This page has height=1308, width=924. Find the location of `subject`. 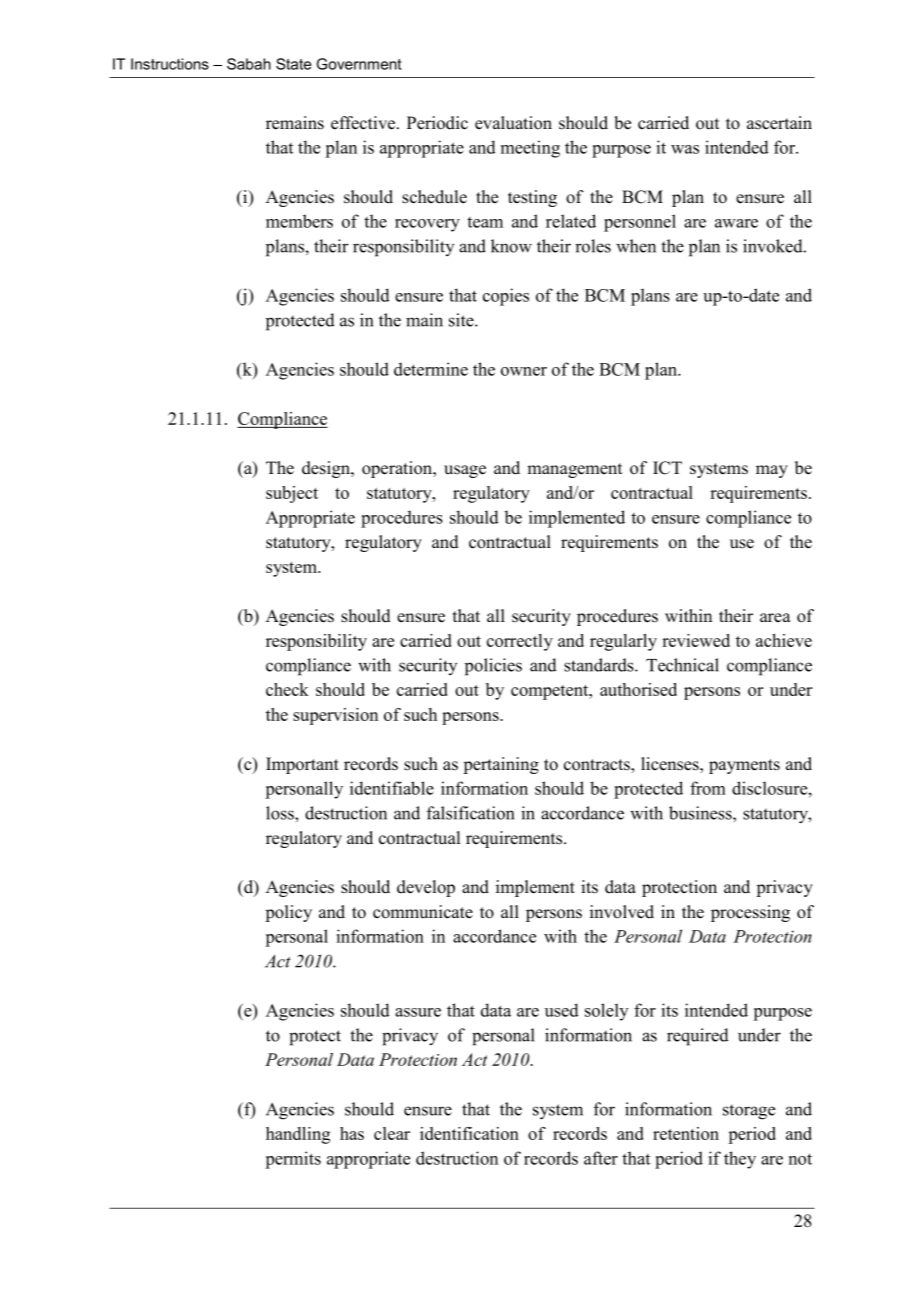

subject is located at coordinates (292, 494).
